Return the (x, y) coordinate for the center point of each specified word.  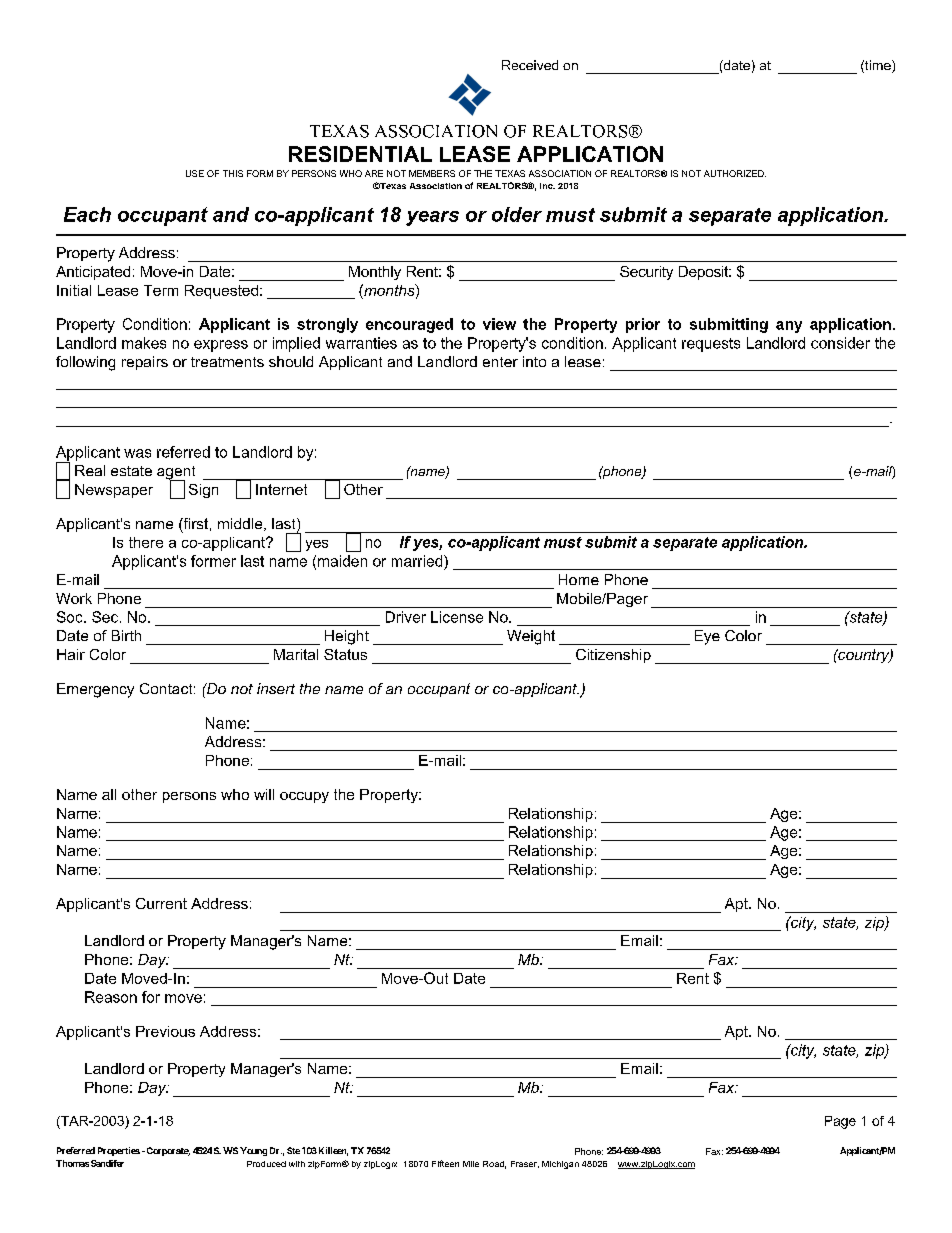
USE (195, 173)
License (457, 617)
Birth (126, 635)
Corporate (167, 1151)
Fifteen (445, 1163)
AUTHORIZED (735, 173)
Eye (707, 637)
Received (530, 65)
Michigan (560, 1165)
